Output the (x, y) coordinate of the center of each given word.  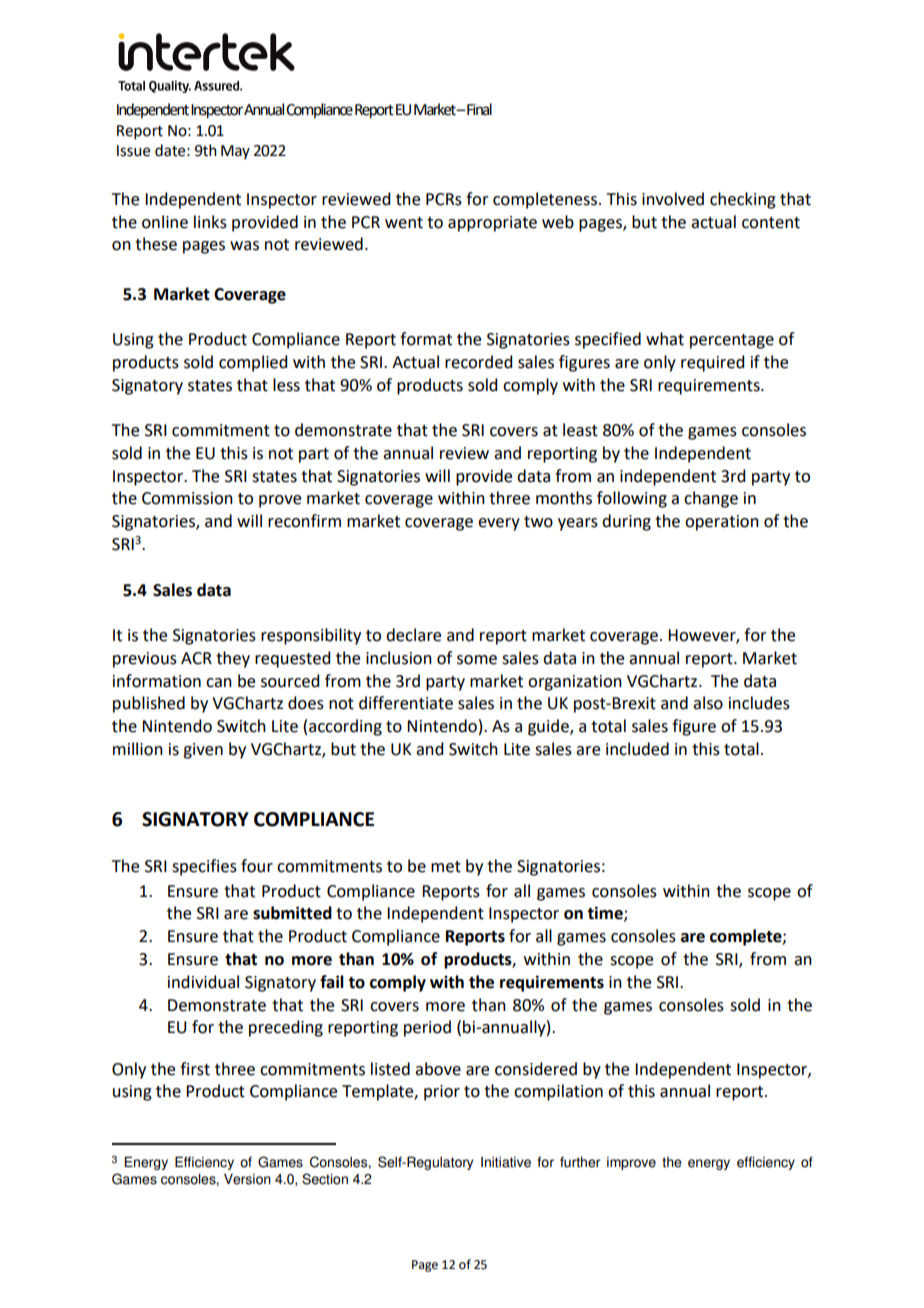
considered (536, 1069)
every (499, 524)
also (708, 703)
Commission (187, 498)
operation (722, 523)
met (446, 867)
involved (673, 199)
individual (203, 982)
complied (253, 363)
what (665, 339)
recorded (478, 362)
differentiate (406, 703)
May (235, 152)
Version (247, 1179)
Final (478, 109)
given (203, 751)
